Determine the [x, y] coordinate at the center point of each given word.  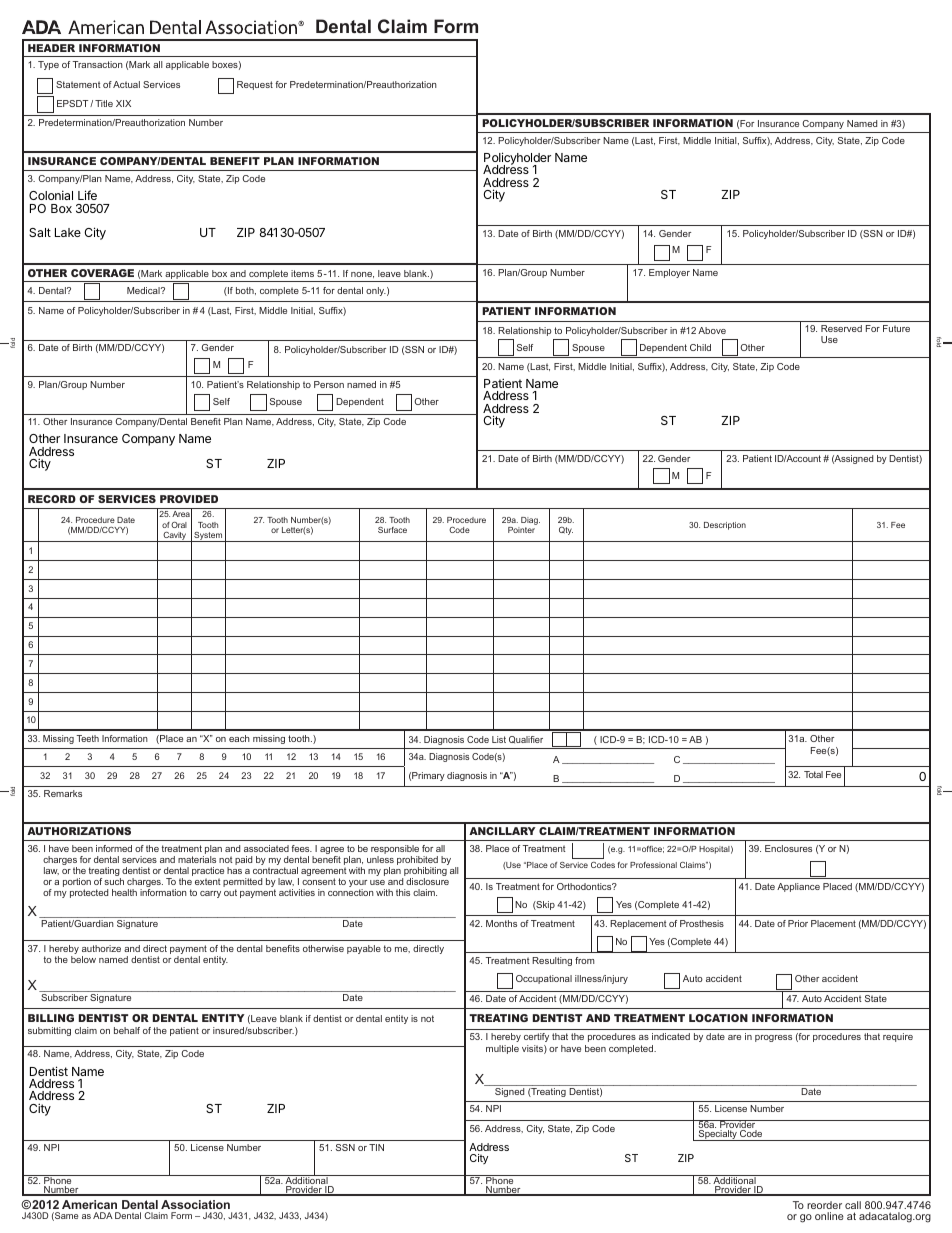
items [302, 273]
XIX [123, 103]
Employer [669, 273]
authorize [101, 948]
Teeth [87, 738]
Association [195, 1204]
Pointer [521, 530]
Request [255, 85]
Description [725, 526]
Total [813, 774]
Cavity [175, 537]
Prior [798, 923]
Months [501, 923]
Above [712, 330]
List [499, 739]
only [376, 291]
